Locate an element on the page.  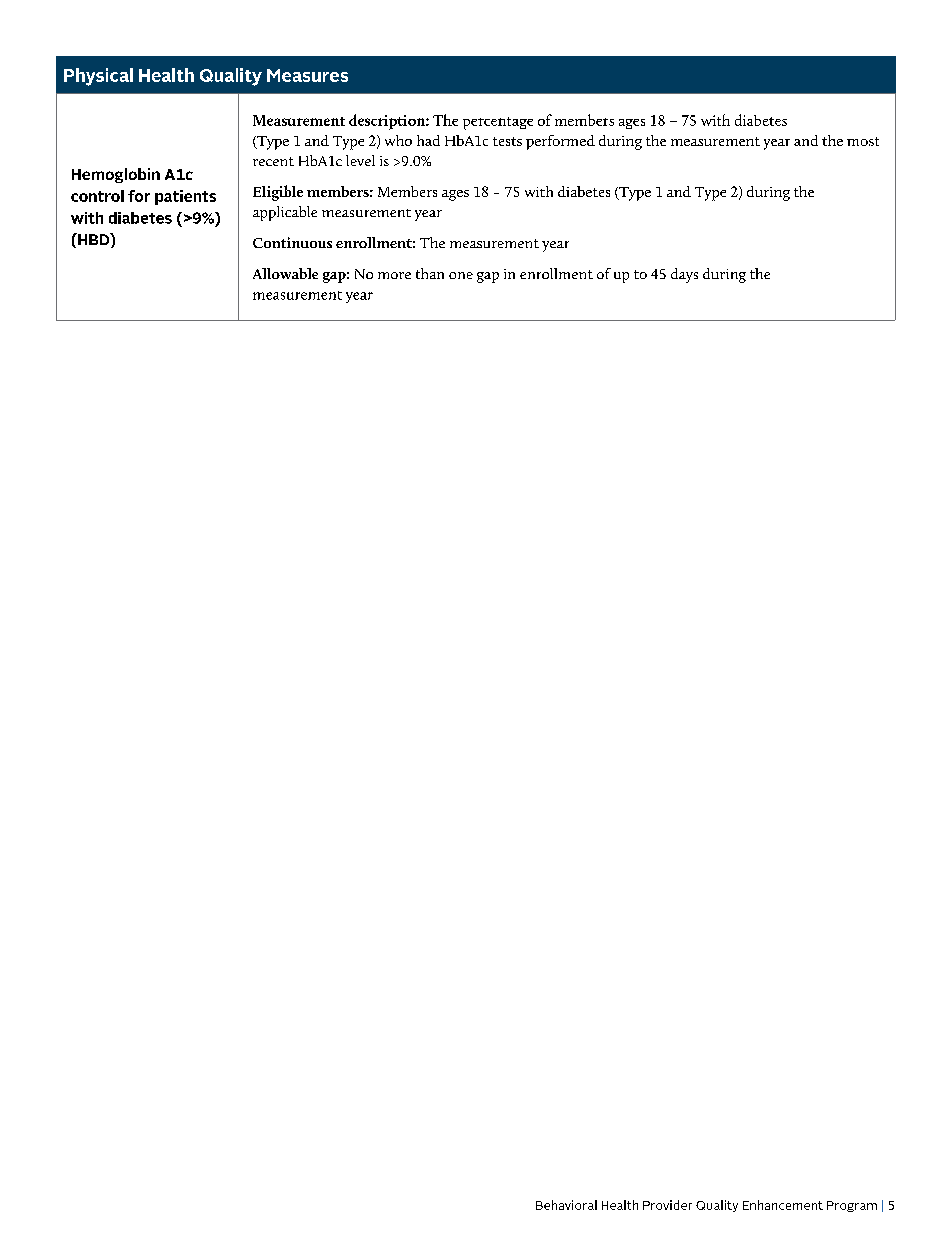
Behavioral is located at coordinates (566, 1205).
